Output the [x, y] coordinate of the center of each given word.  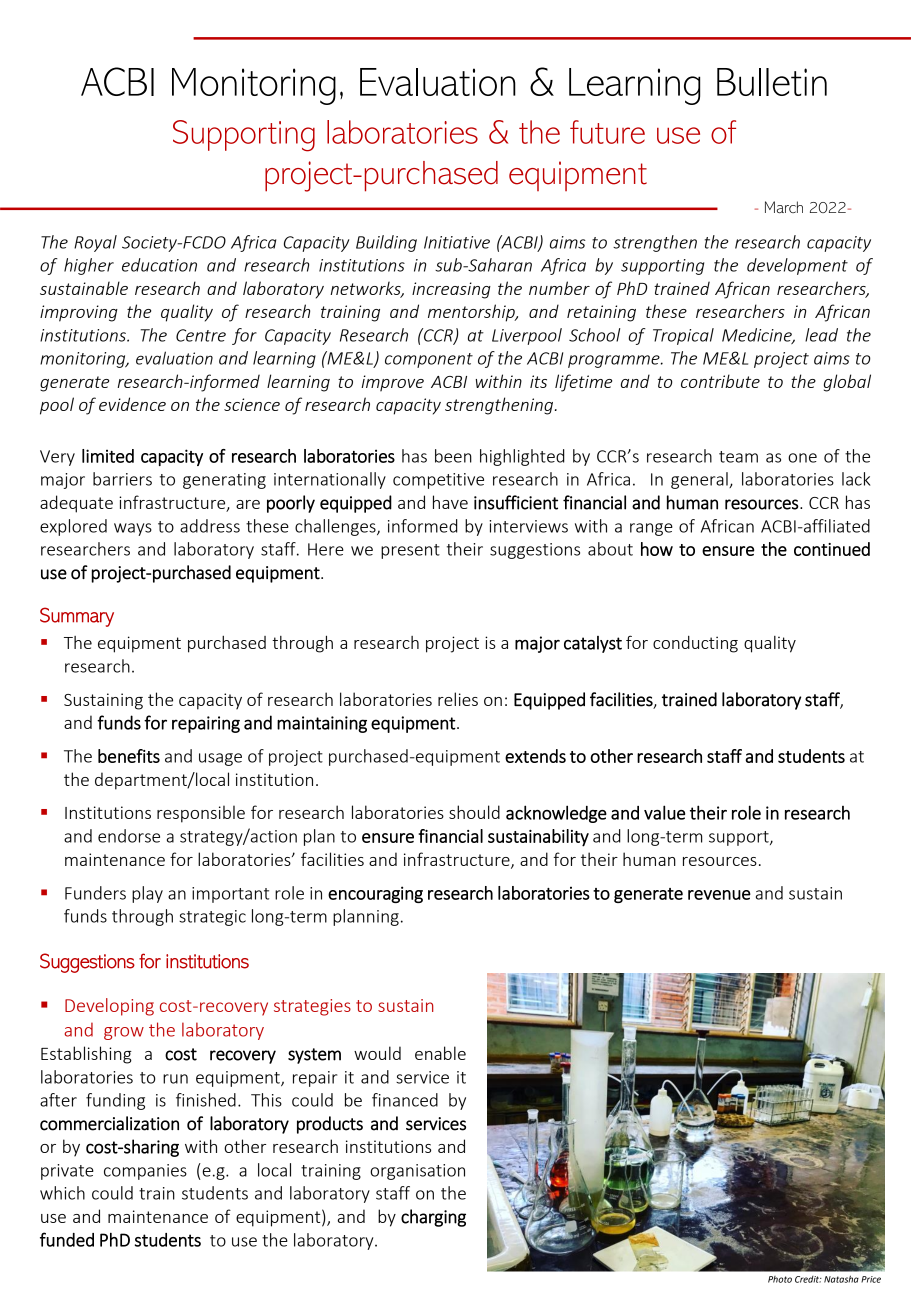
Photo [780, 1279]
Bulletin [772, 82]
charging [433, 1218]
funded [67, 1239]
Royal [95, 243]
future [607, 132]
